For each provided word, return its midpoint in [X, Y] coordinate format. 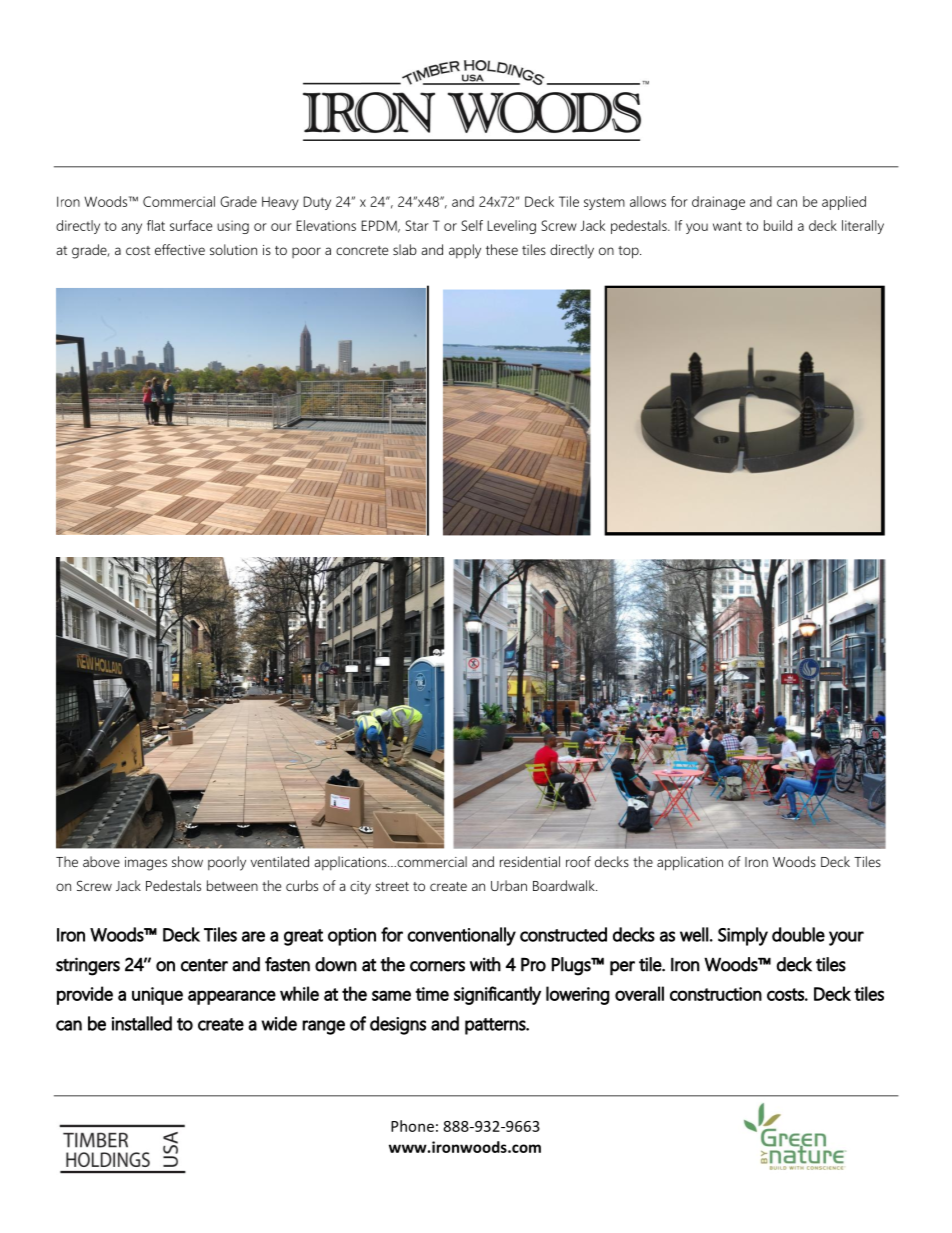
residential [530, 861]
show [187, 861]
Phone [412, 1126]
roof [578, 861]
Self [472, 225]
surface [191, 225]
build [778, 225]
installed [142, 1023]
